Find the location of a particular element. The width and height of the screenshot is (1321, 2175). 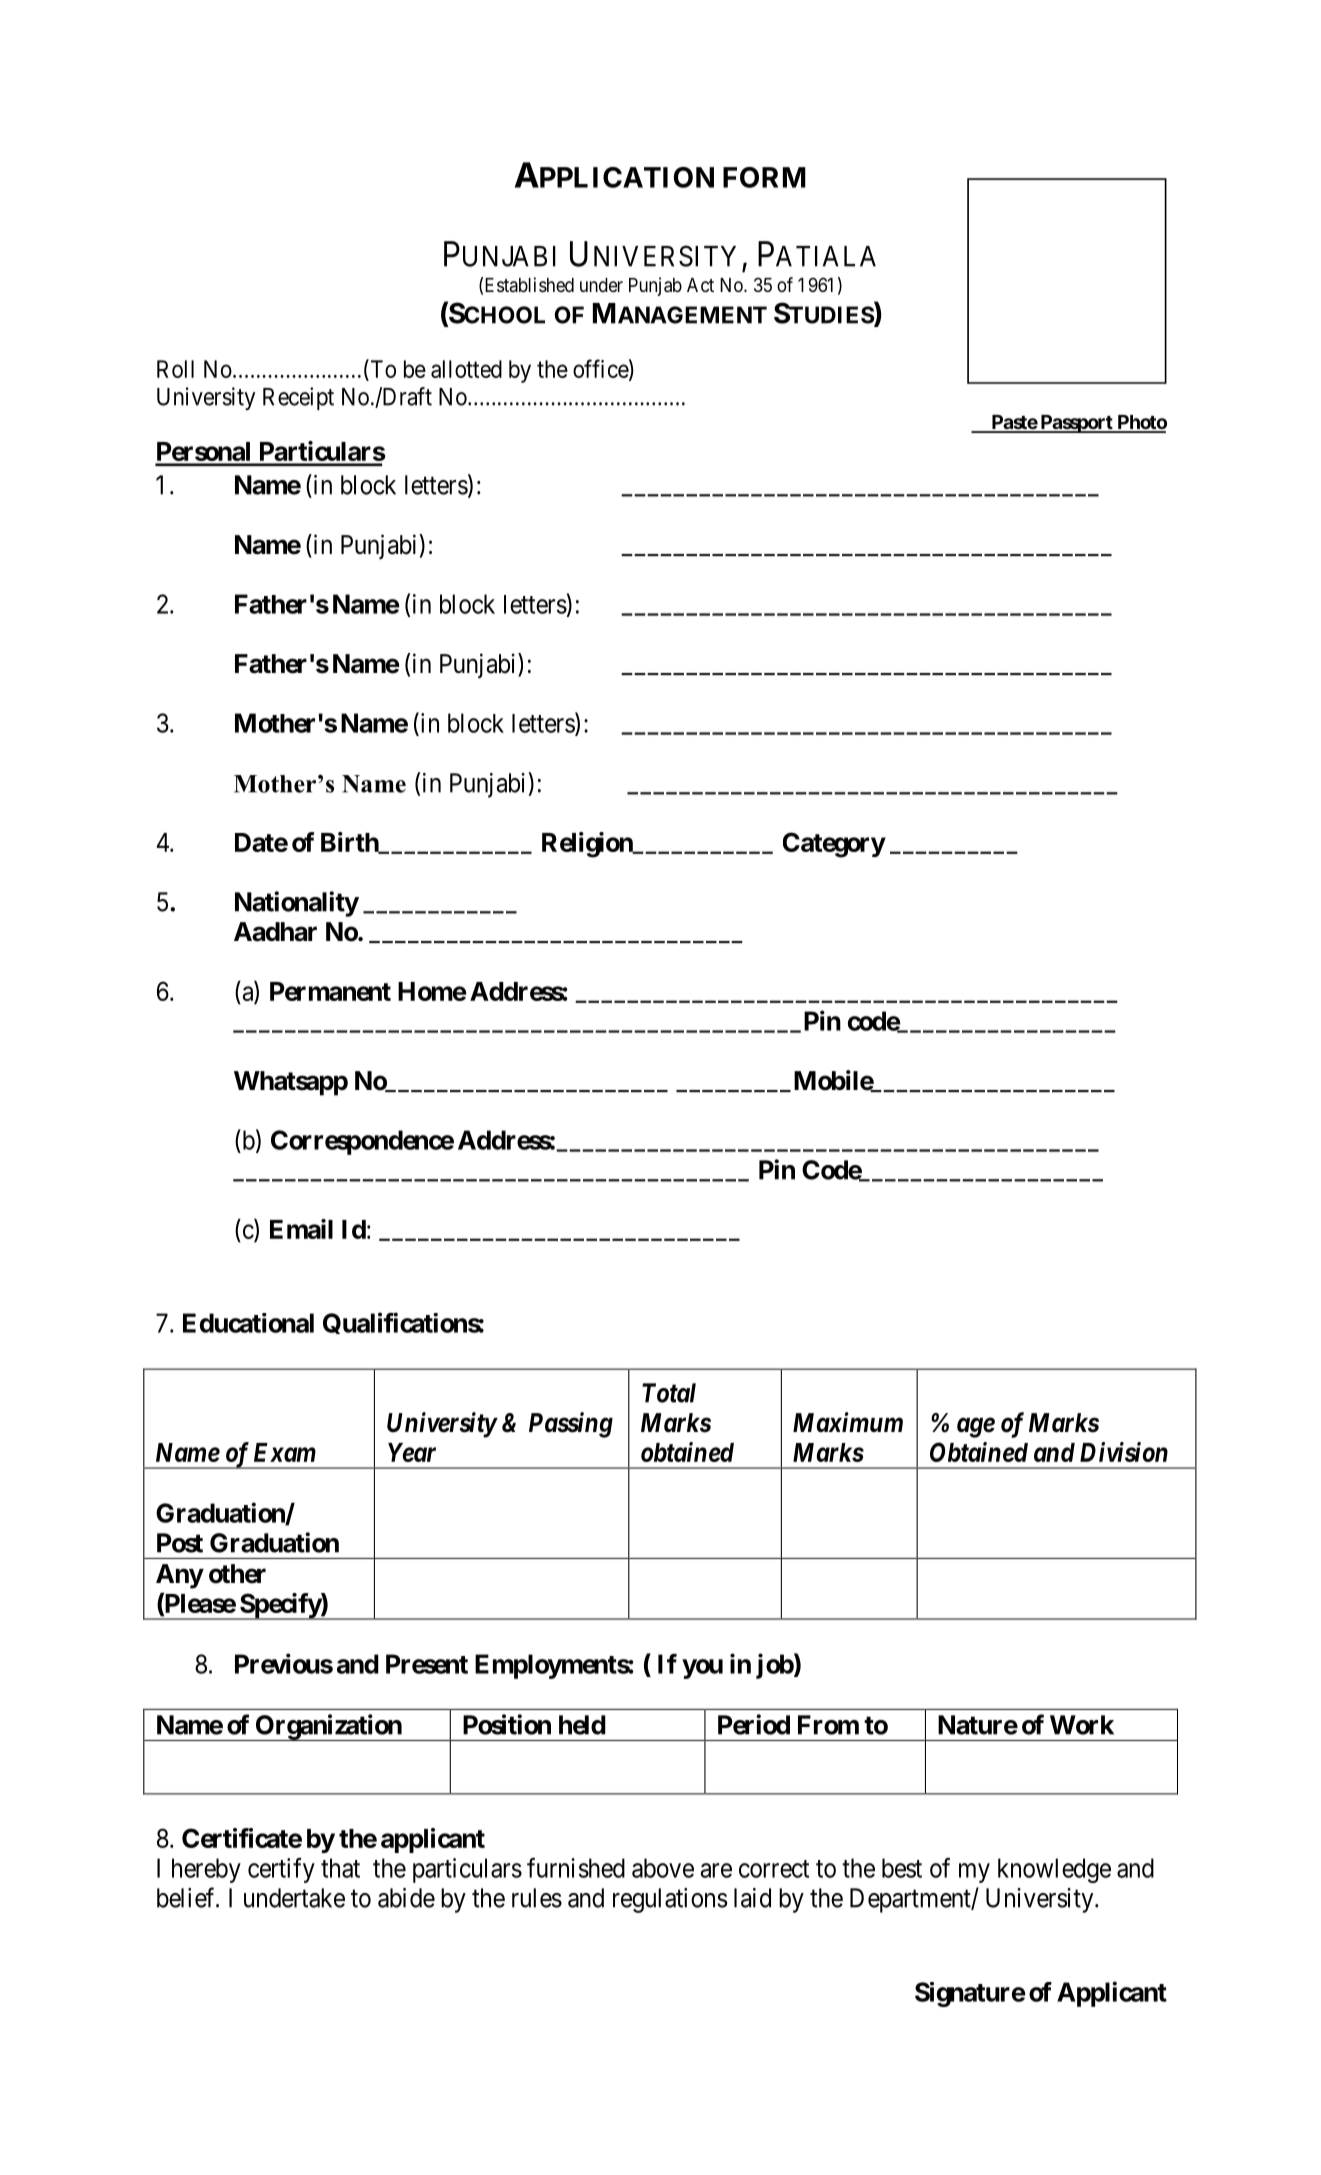

Act is located at coordinates (700, 285).
